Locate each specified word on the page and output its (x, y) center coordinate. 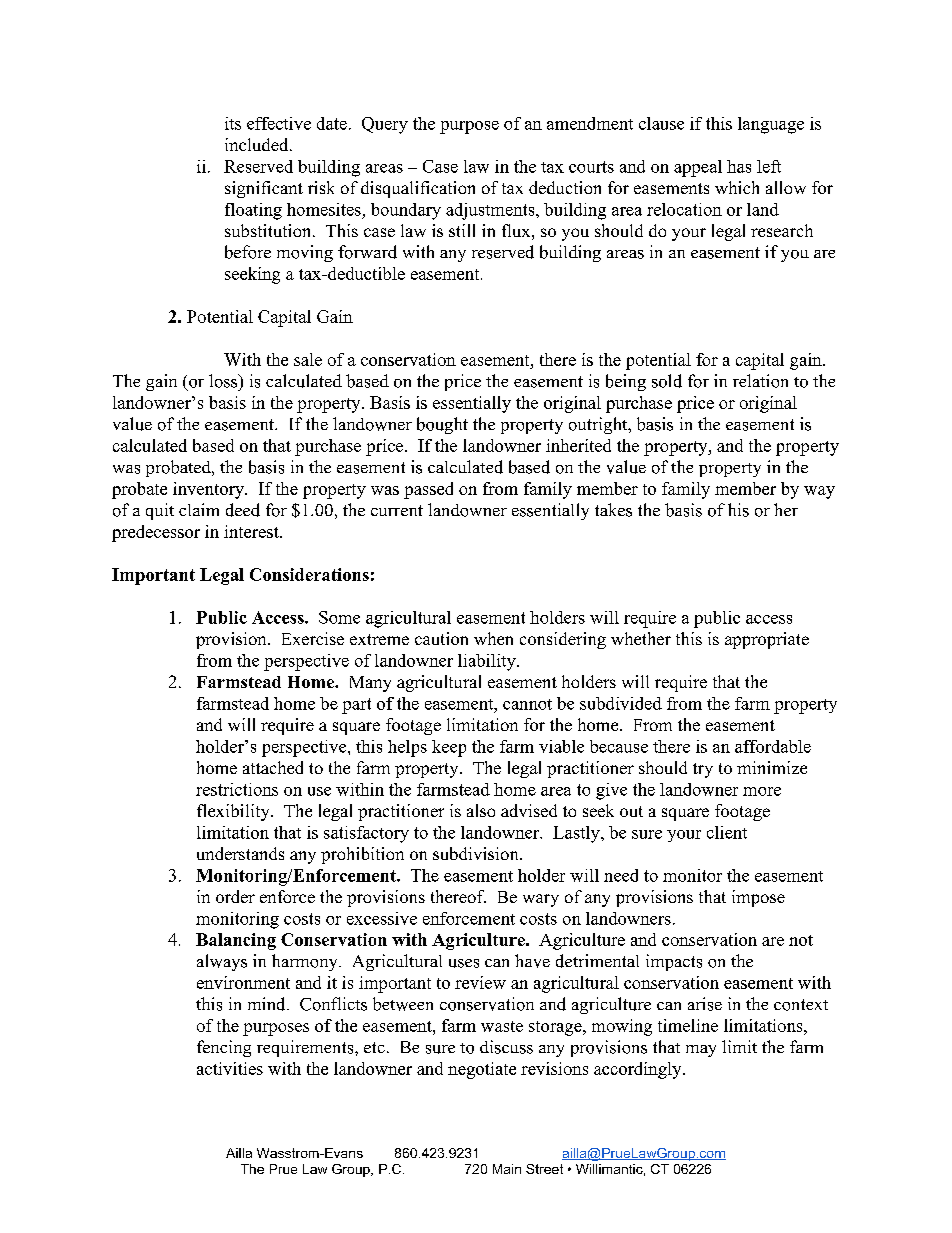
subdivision (477, 853)
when (493, 638)
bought (442, 425)
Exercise (313, 638)
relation (760, 381)
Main (507, 1169)
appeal (698, 168)
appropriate (767, 640)
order (235, 896)
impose (758, 898)
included (258, 144)
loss (224, 381)
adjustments (491, 211)
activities (230, 1068)
